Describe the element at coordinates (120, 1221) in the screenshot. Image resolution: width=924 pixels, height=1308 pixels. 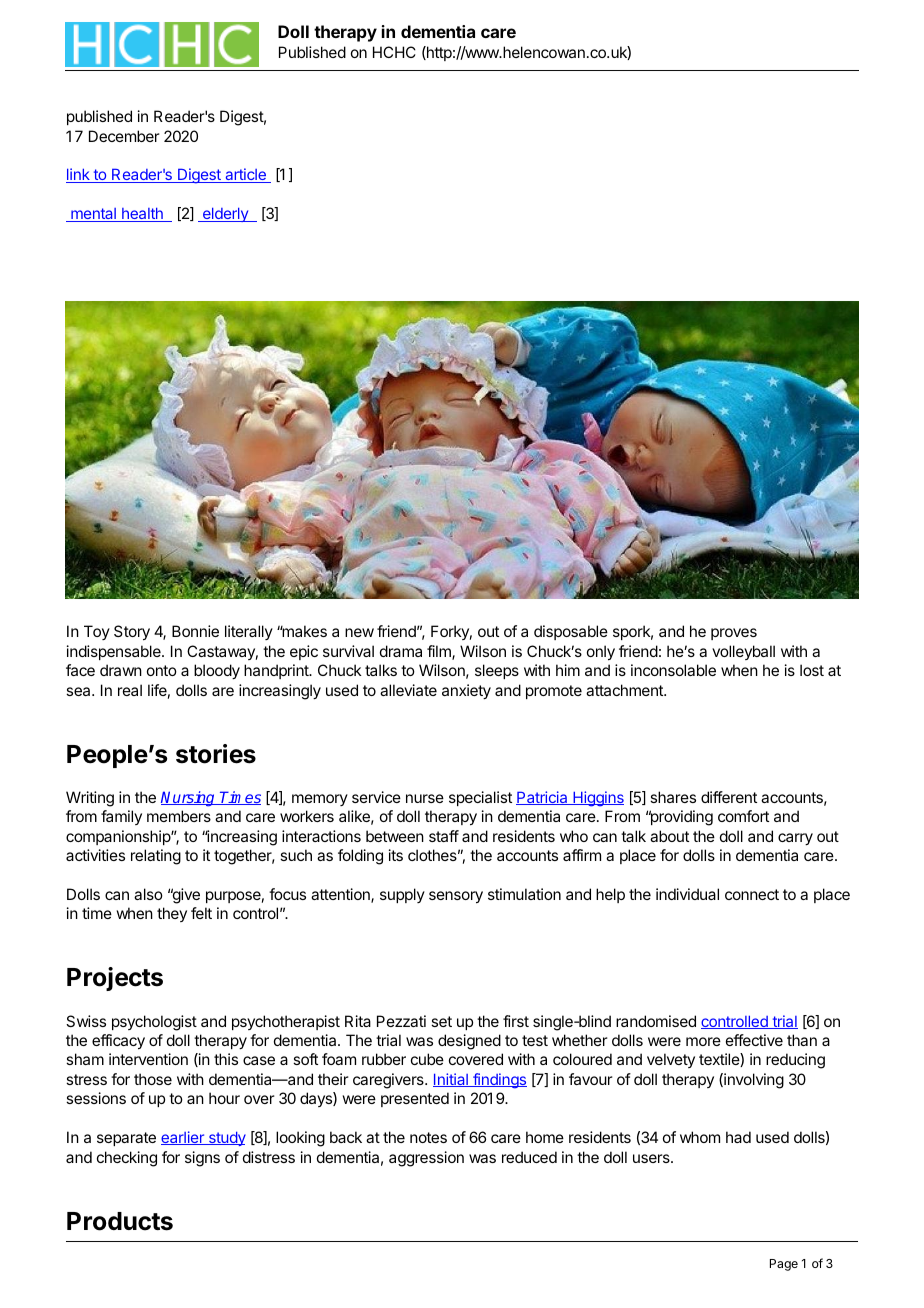
I see `Products` at that location.
